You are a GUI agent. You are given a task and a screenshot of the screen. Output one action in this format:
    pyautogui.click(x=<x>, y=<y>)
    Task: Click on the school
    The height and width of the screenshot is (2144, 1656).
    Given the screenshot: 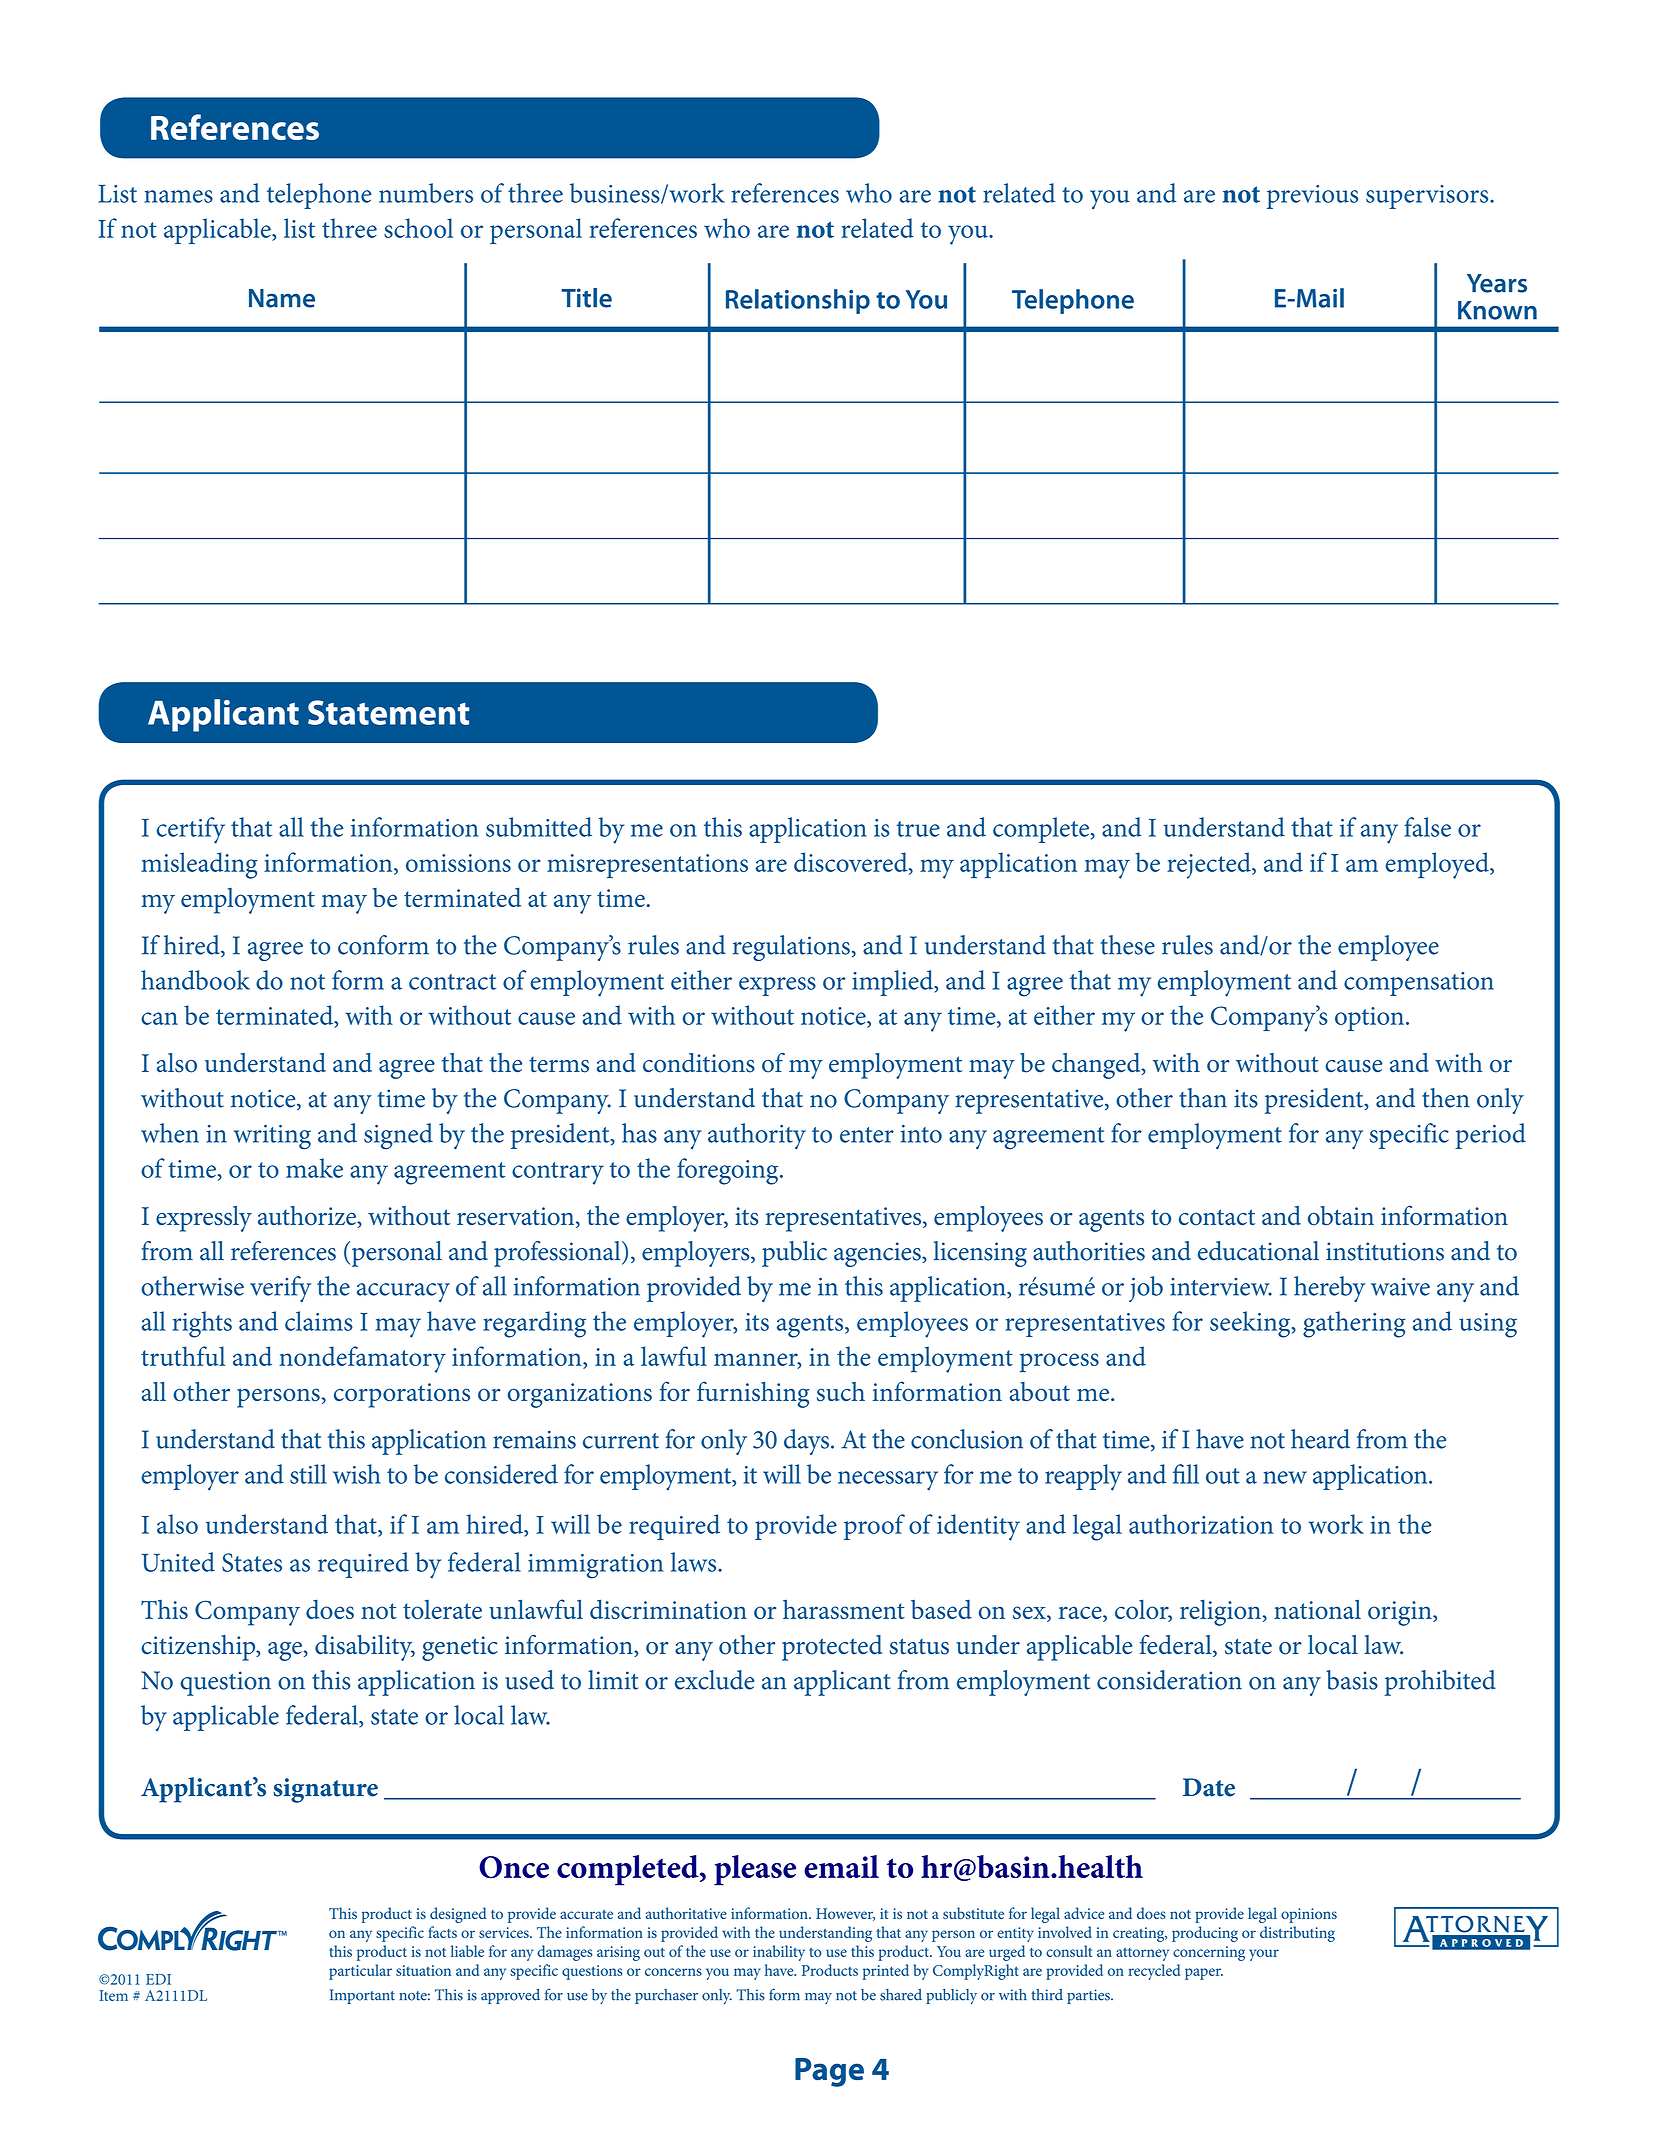 What is the action you would take?
    pyautogui.click(x=418, y=228)
